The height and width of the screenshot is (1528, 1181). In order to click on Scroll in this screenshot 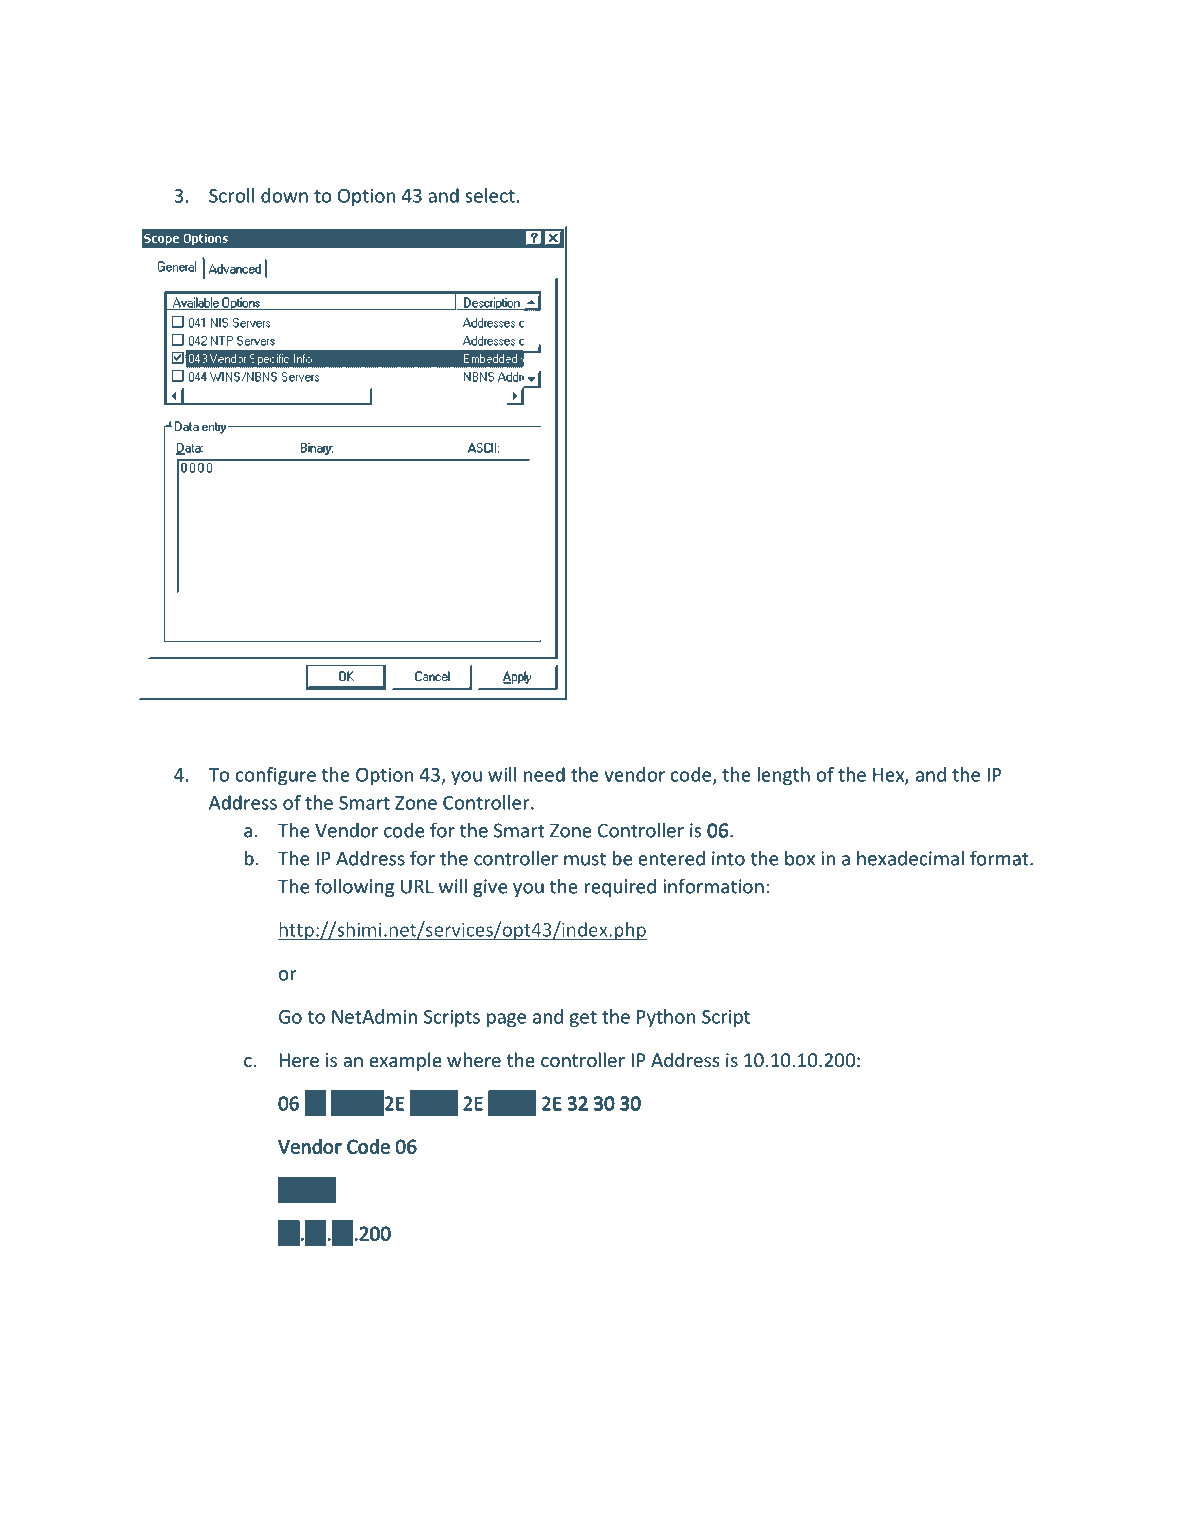, I will do `click(231, 195)`.
